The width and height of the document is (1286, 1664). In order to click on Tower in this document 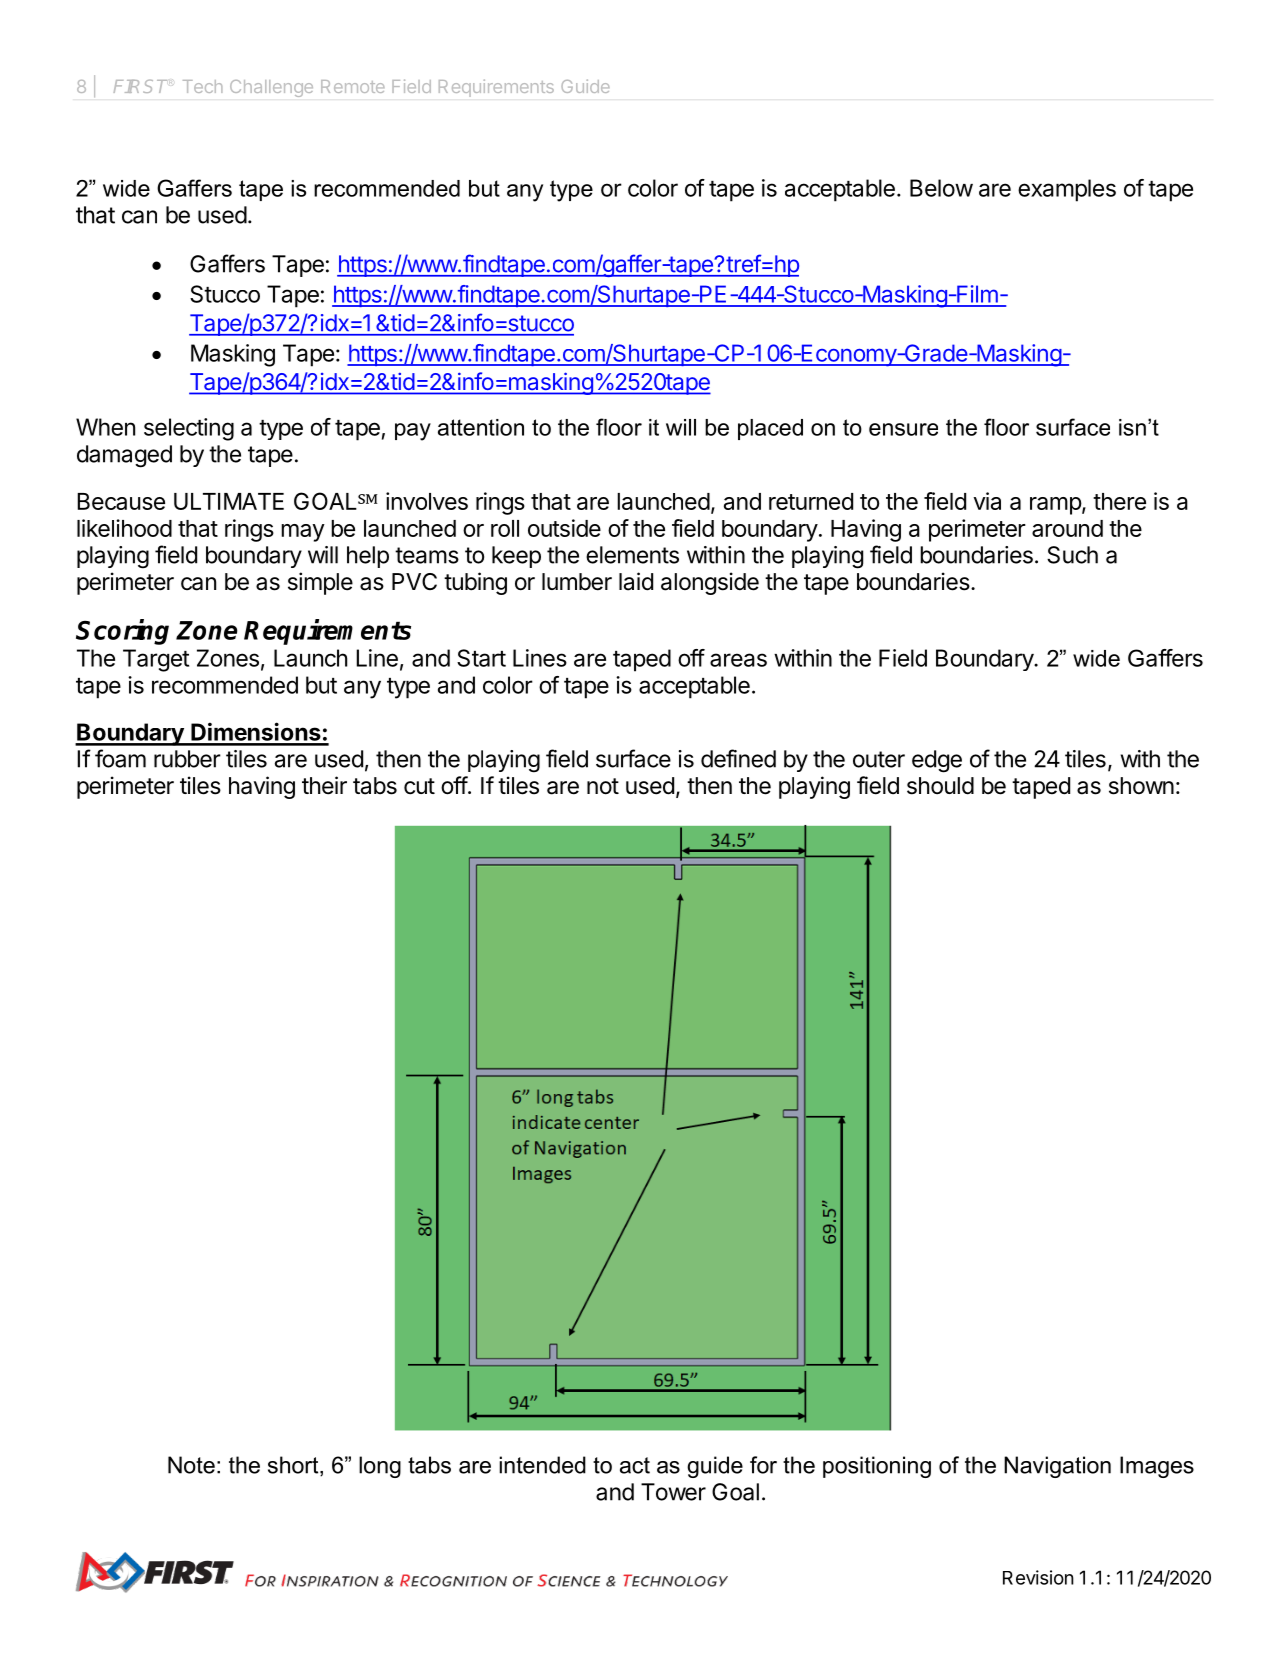, I will do `click(673, 1492)`.
